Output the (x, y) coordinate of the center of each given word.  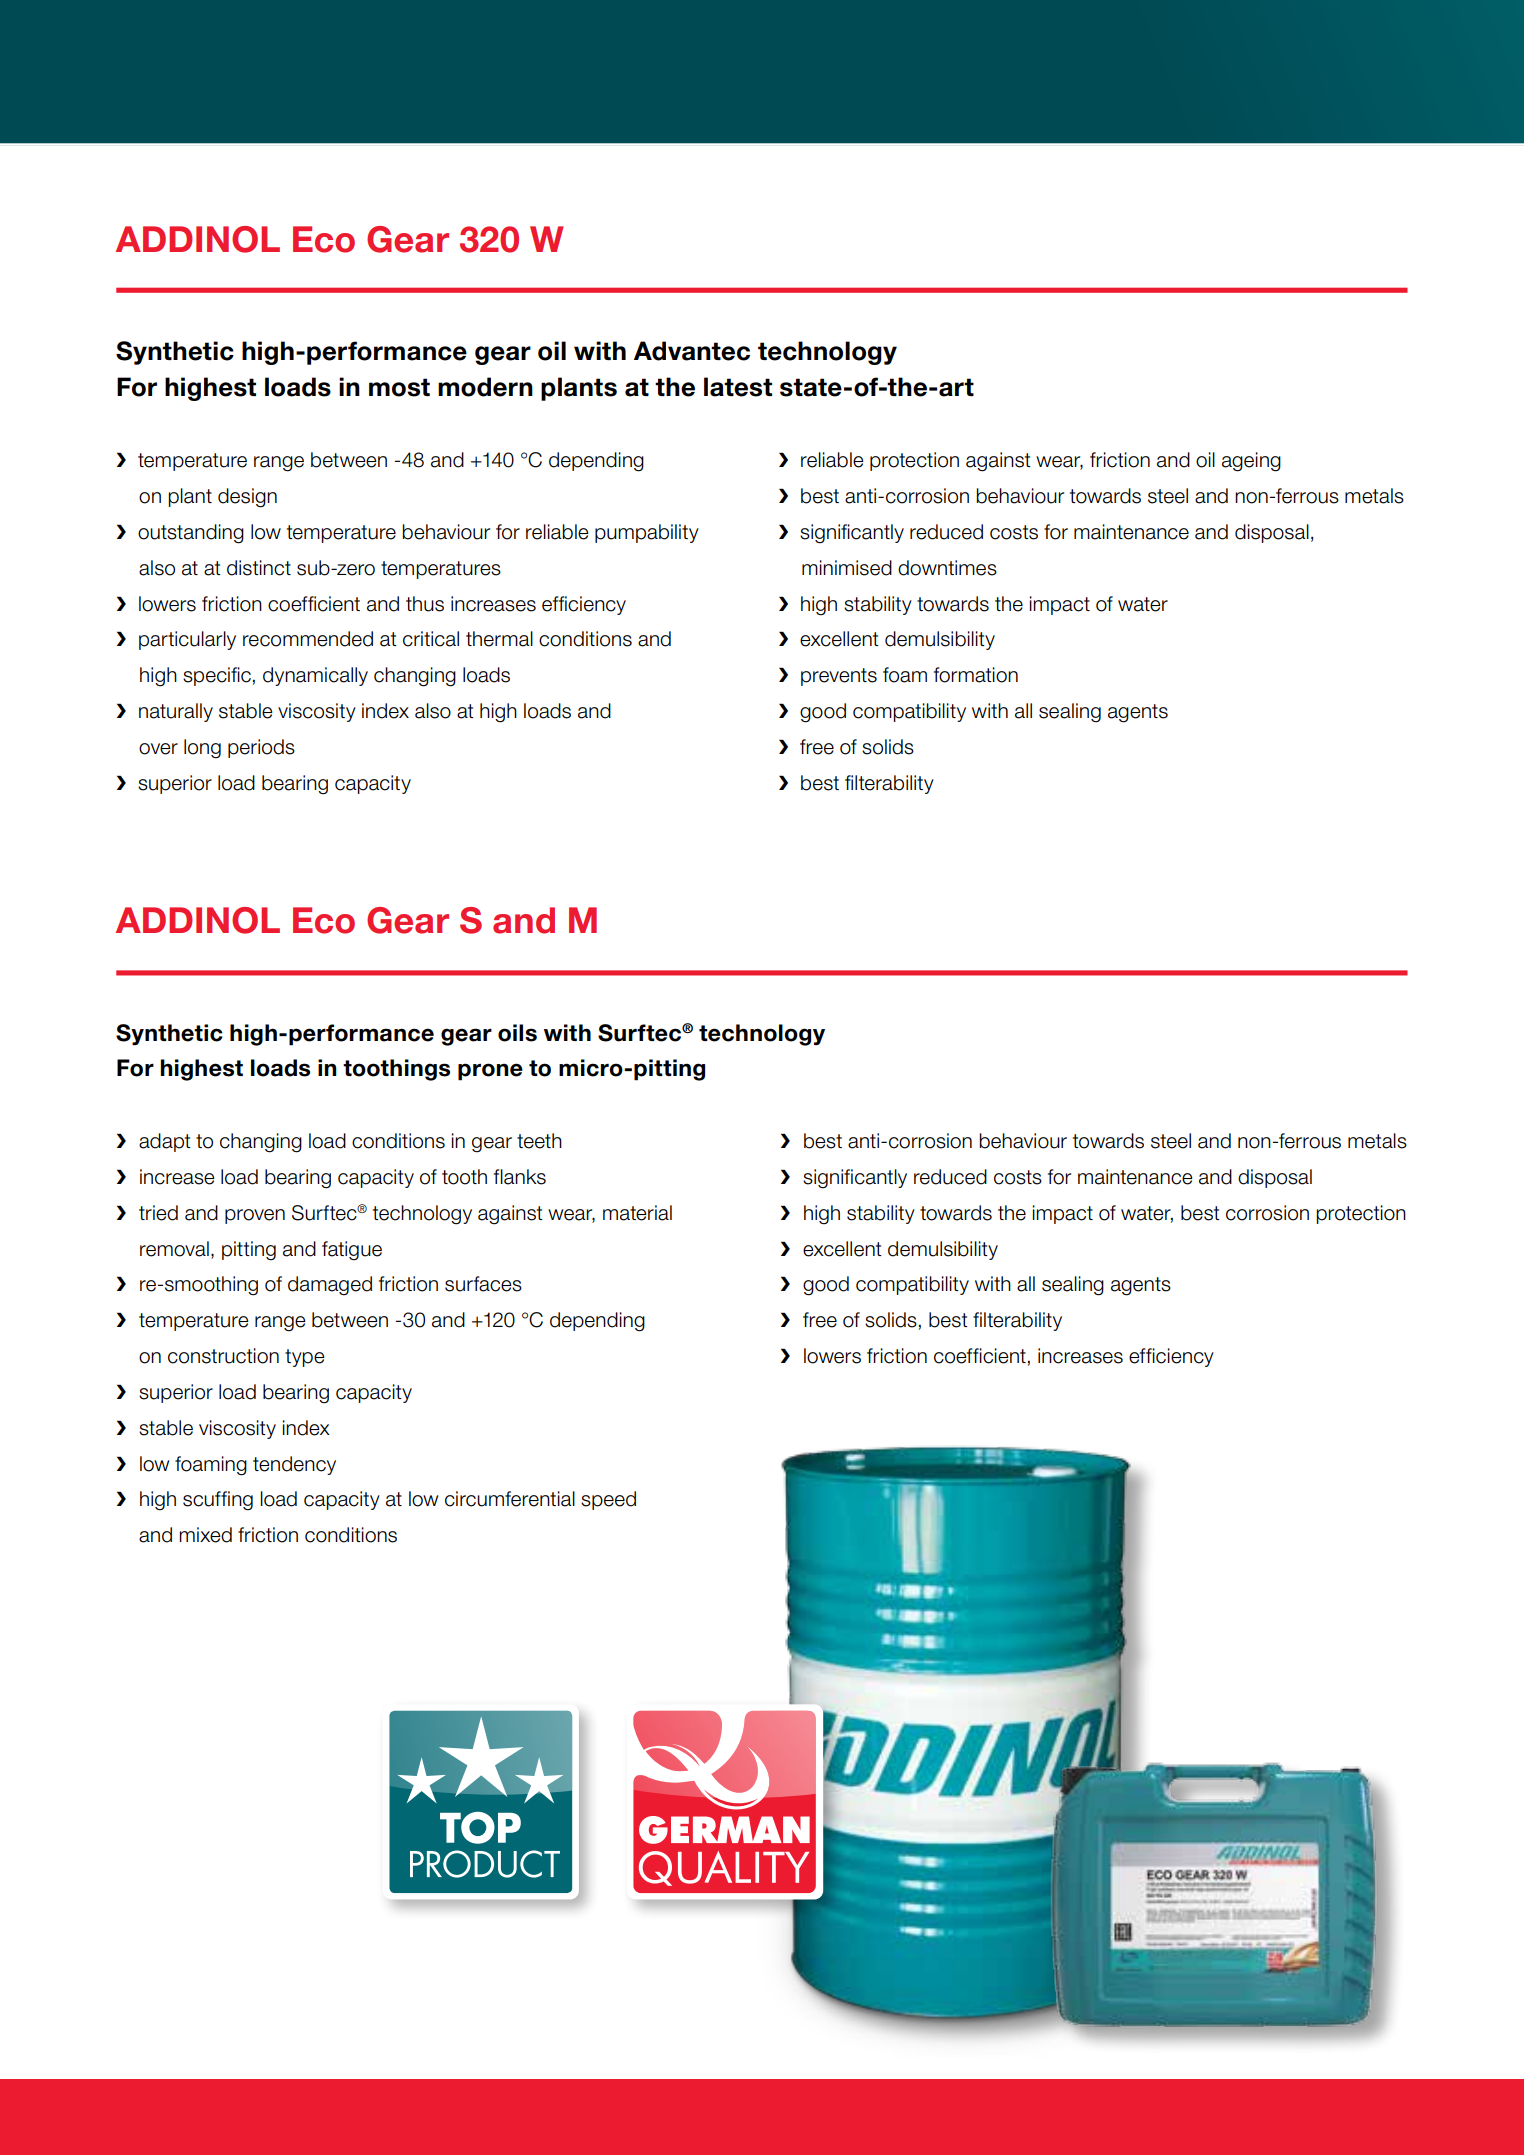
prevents (839, 677)
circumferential (510, 1499)
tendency (294, 1465)
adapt (165, 1142)
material (637, 1213)
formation (976, 675)
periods (261, 748)
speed (608, 1500)
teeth (539, 1141)
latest (738, 387)
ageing (1251, 462)
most (399, 387)
